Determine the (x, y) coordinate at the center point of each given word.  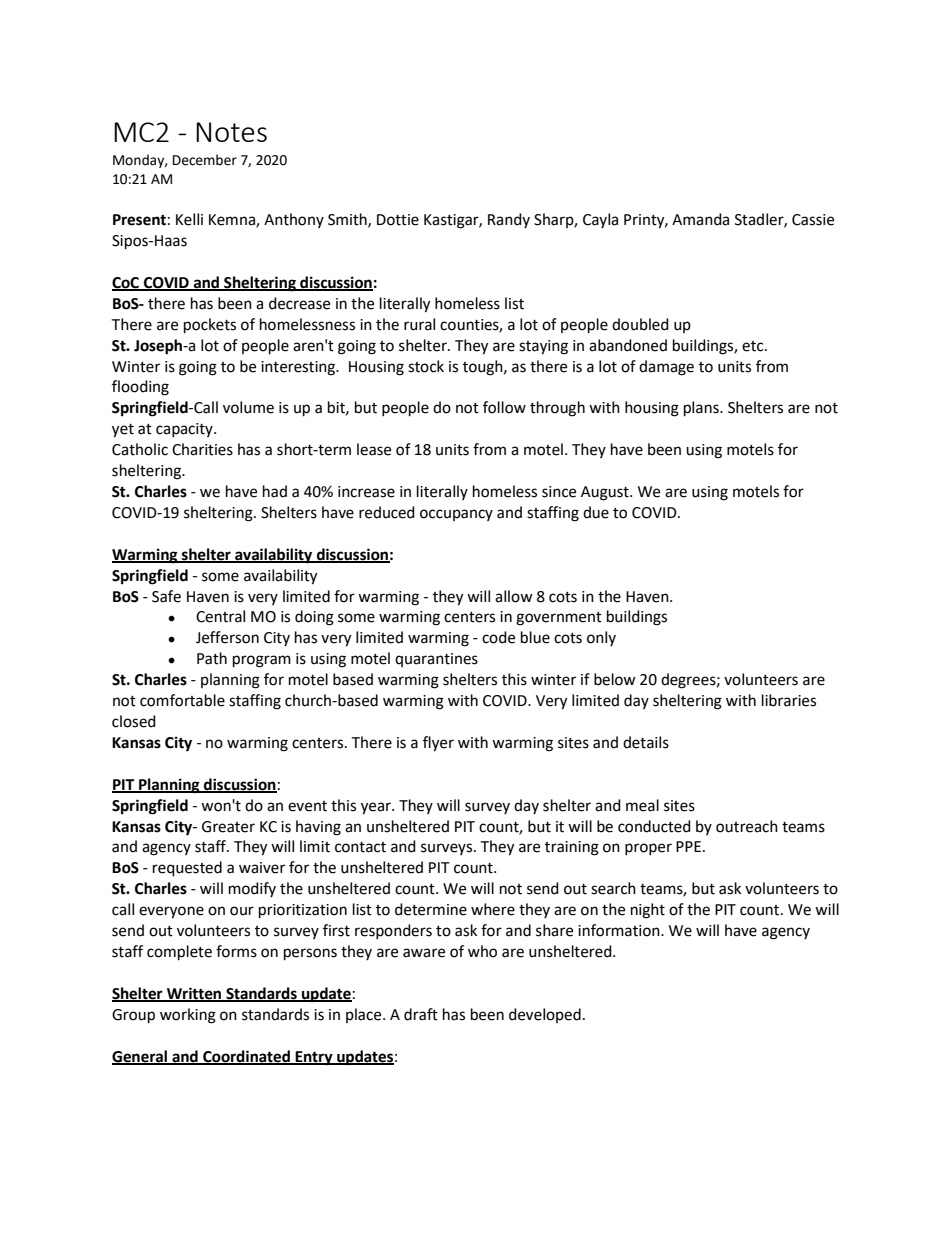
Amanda (700, 219)
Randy (509, 220)
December (205, 160)
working (188, 1016)
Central (220, 616)
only (601, 638)
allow (514, 596)
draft (421, 1014)
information (620, 930)
